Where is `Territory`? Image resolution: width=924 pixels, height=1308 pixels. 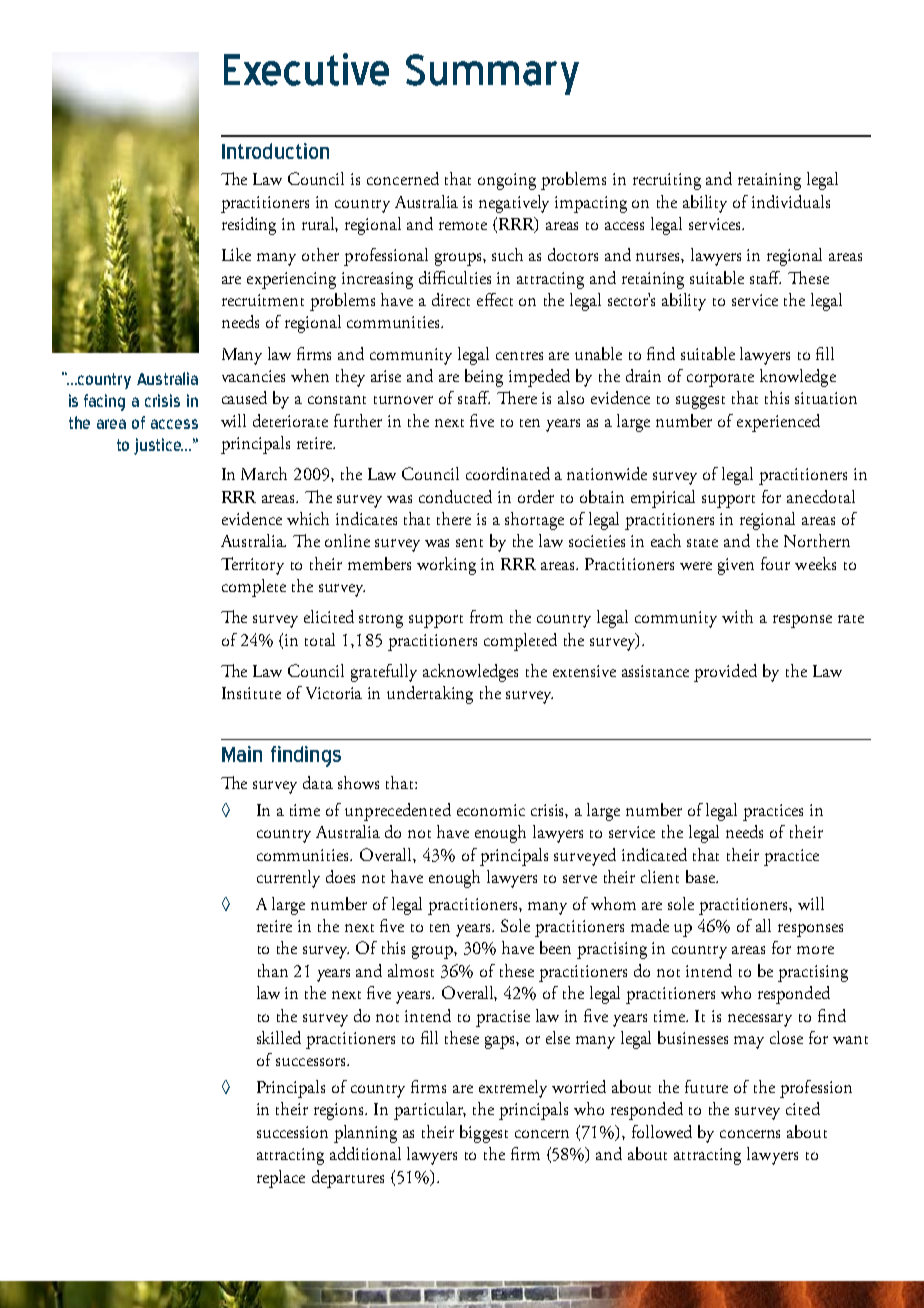
Territory is located at coordinates (252, 566).
